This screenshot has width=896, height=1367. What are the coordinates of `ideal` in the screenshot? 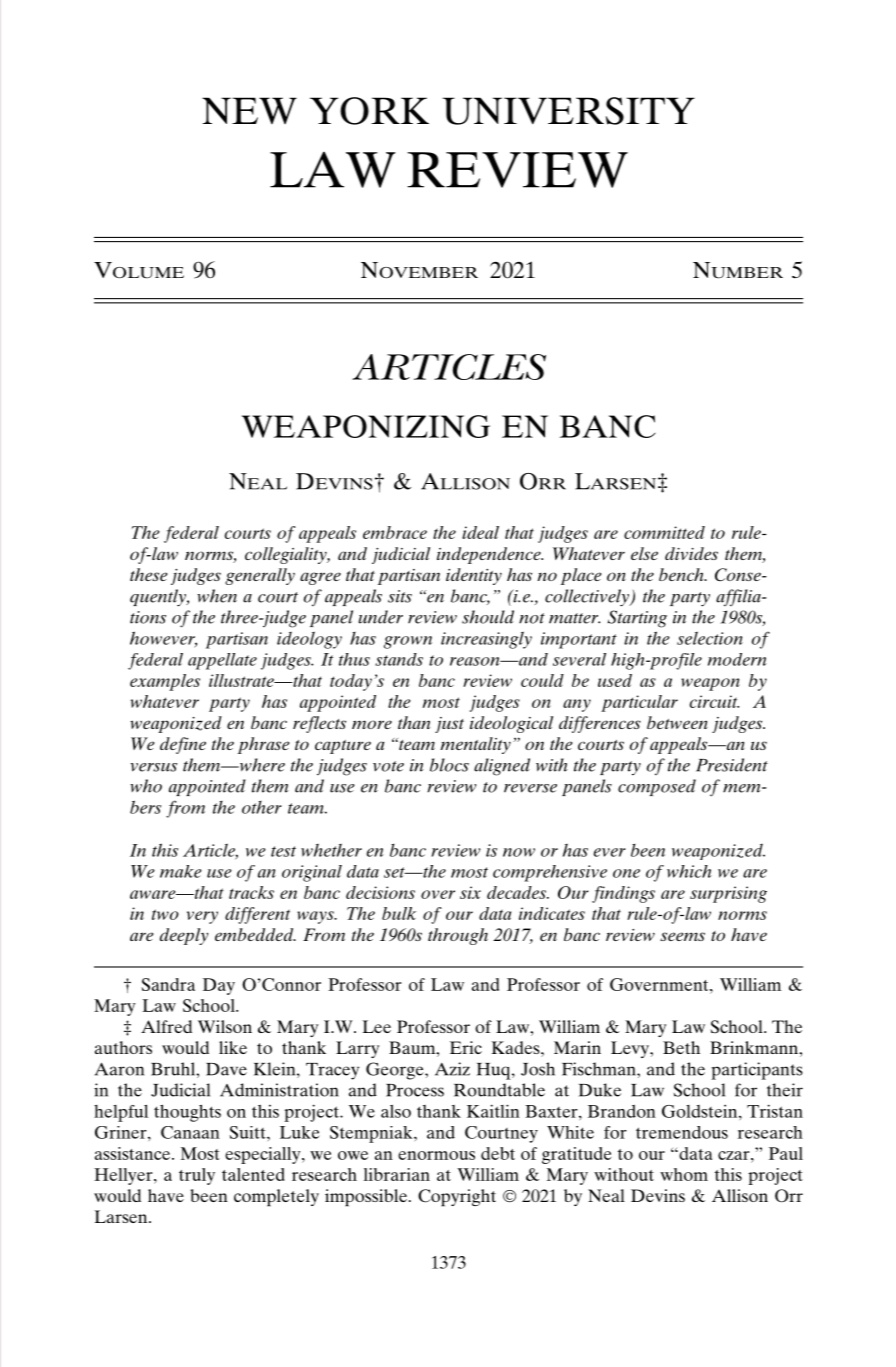 It's located at (480, 532).
